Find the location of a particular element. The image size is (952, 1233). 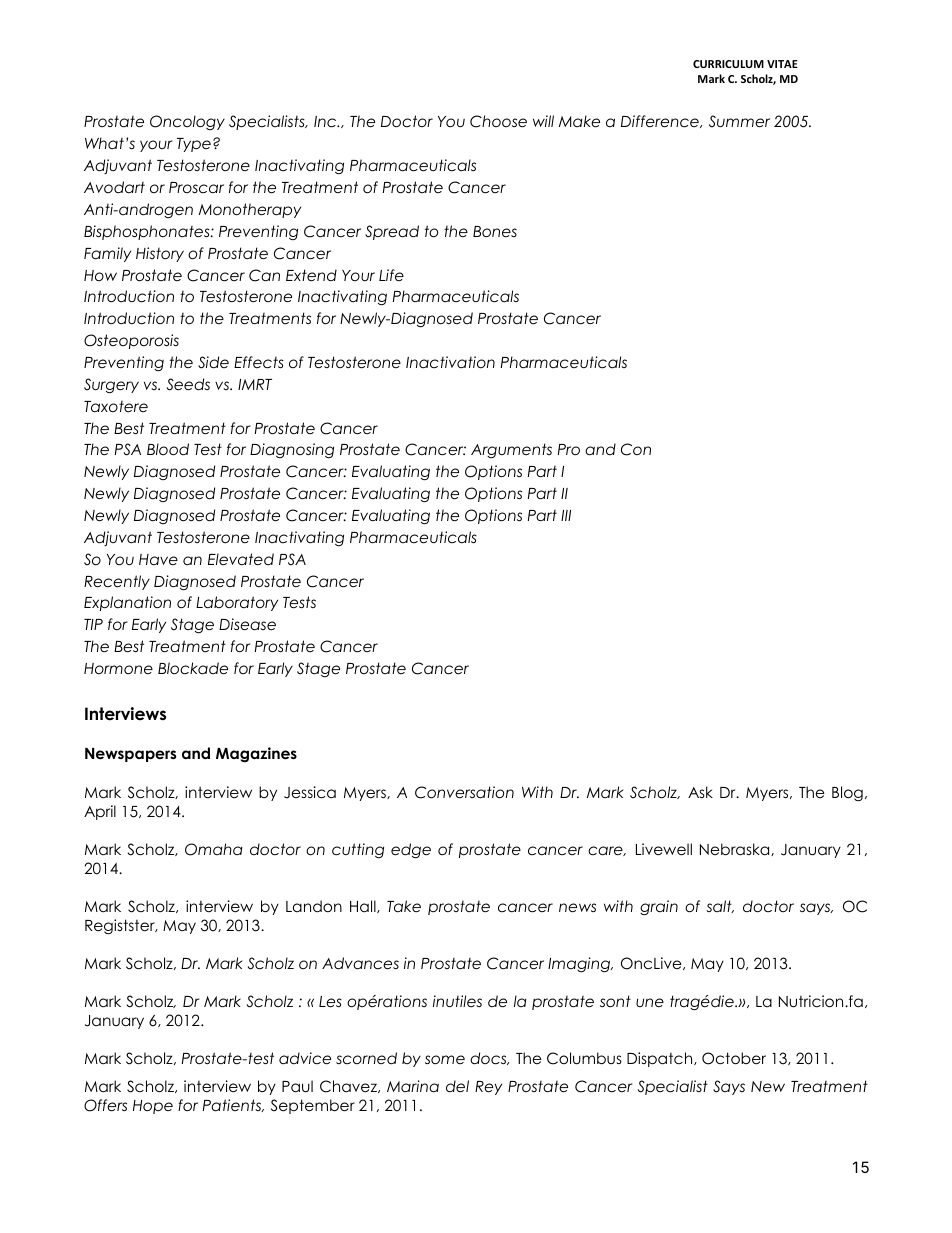

Hope is located at coordinates (153, 1107).
